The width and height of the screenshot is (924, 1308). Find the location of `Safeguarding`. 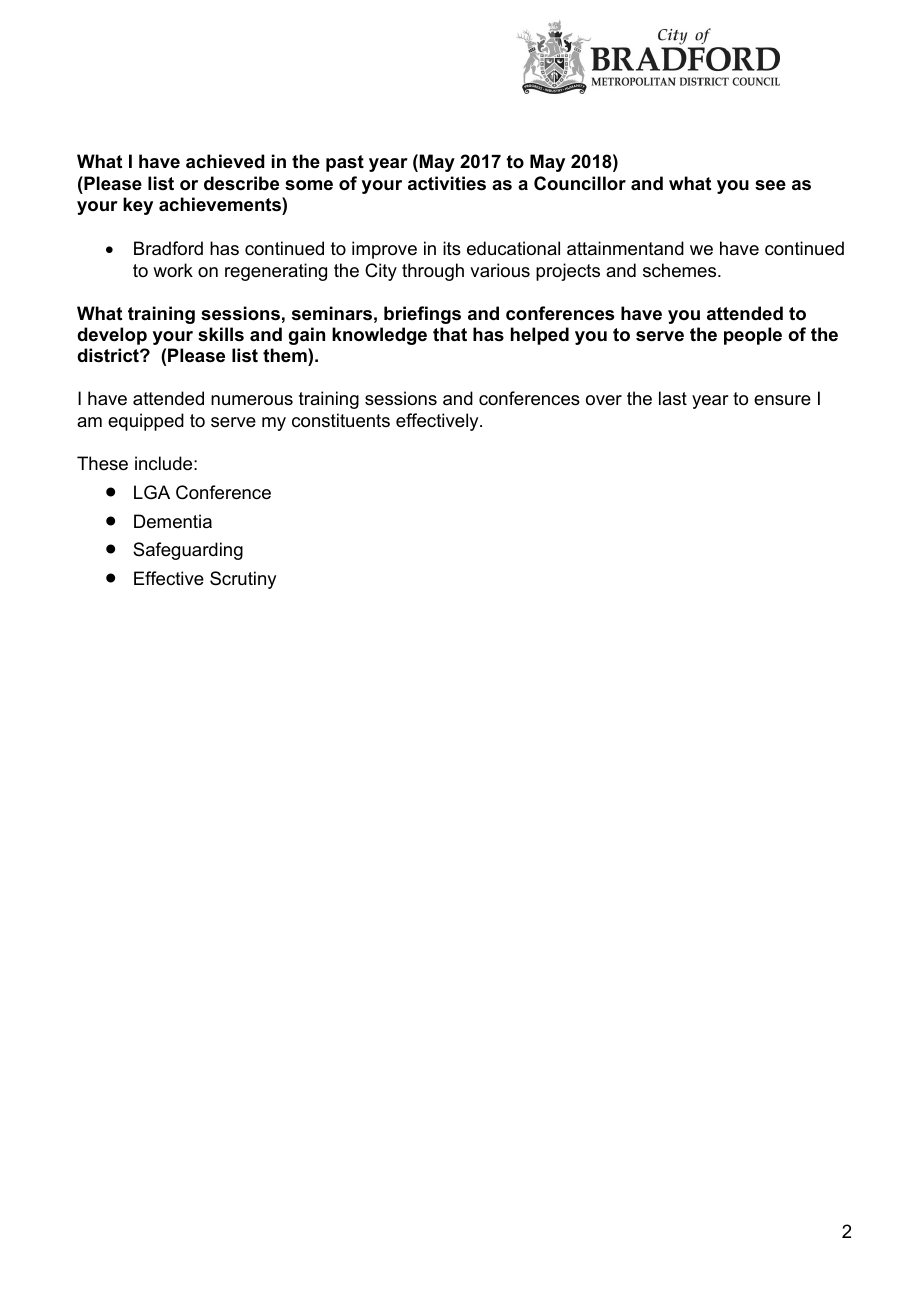

Safeguarding is located at coordinates (188, 551).
